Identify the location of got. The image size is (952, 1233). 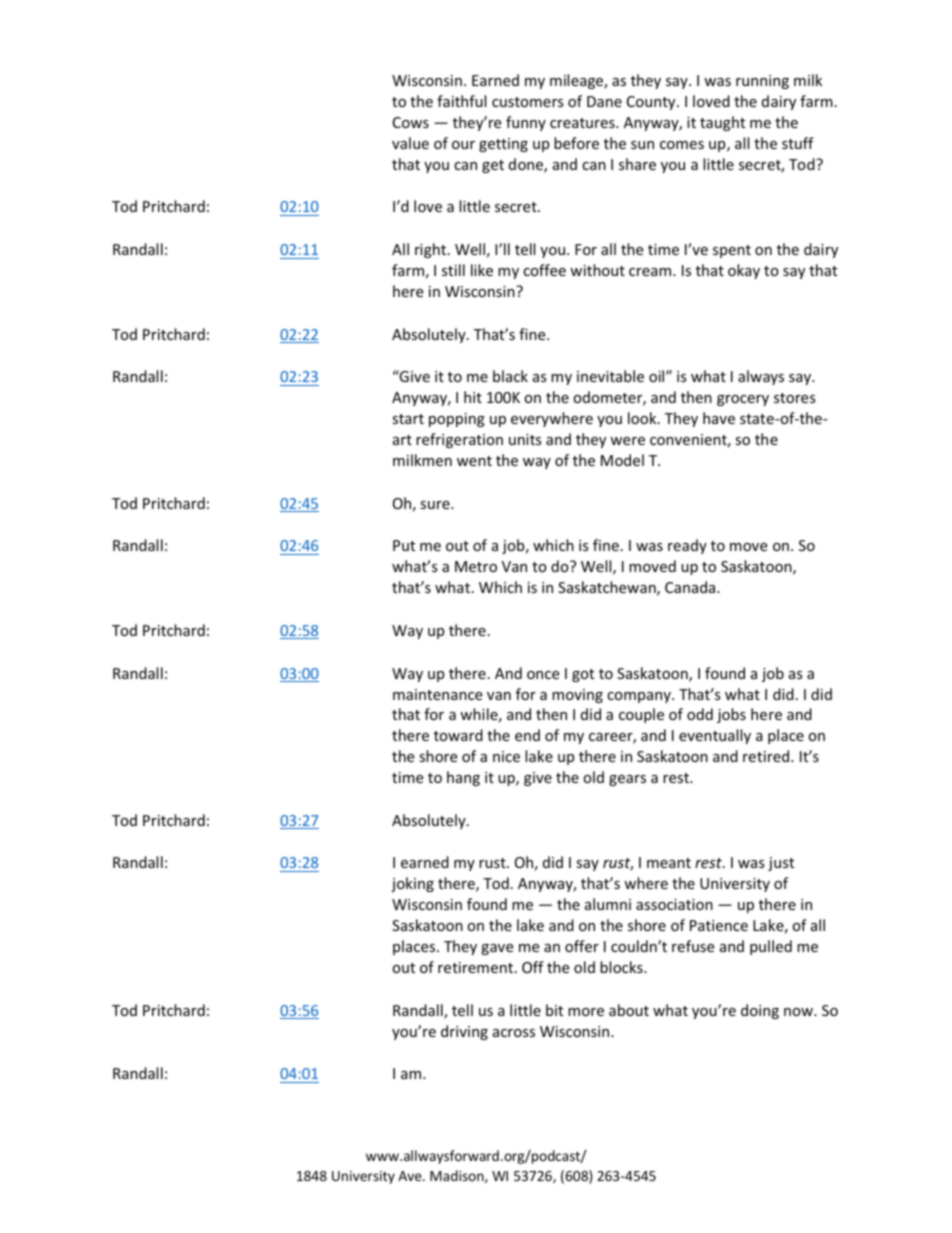
(583, 675).
